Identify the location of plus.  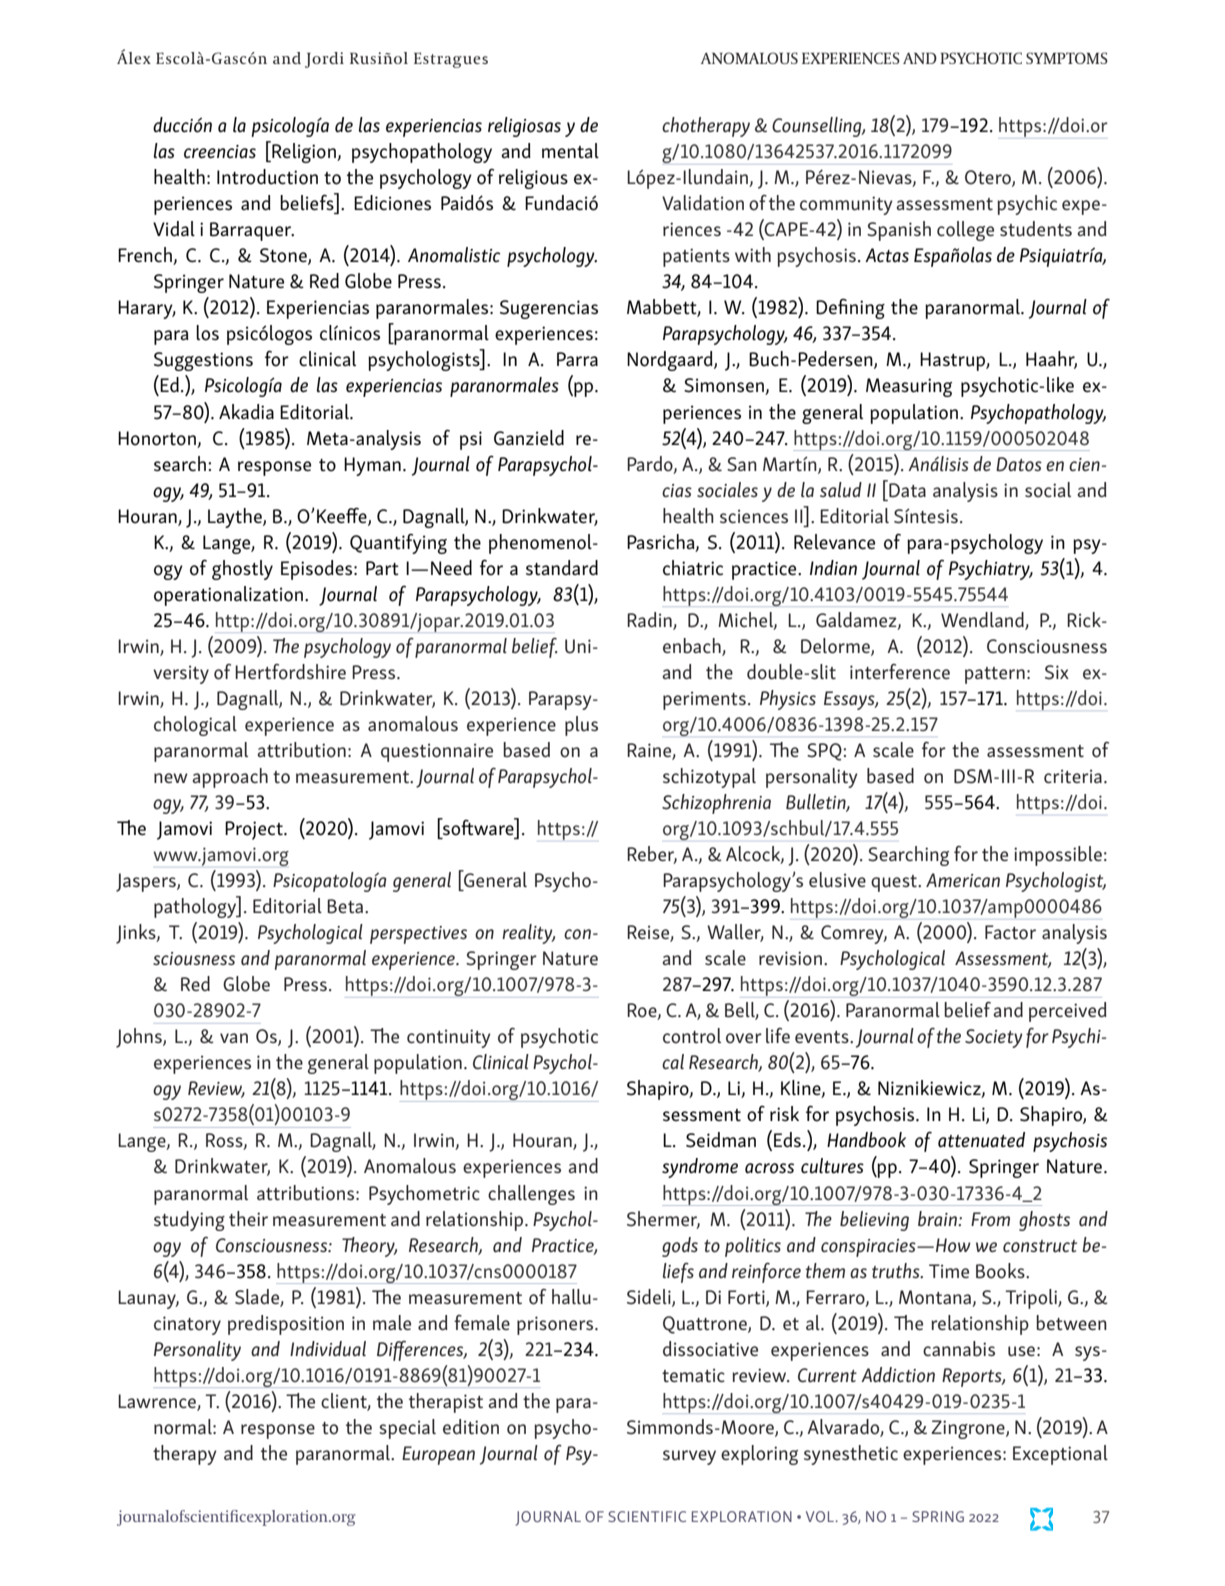
(581, 726).
